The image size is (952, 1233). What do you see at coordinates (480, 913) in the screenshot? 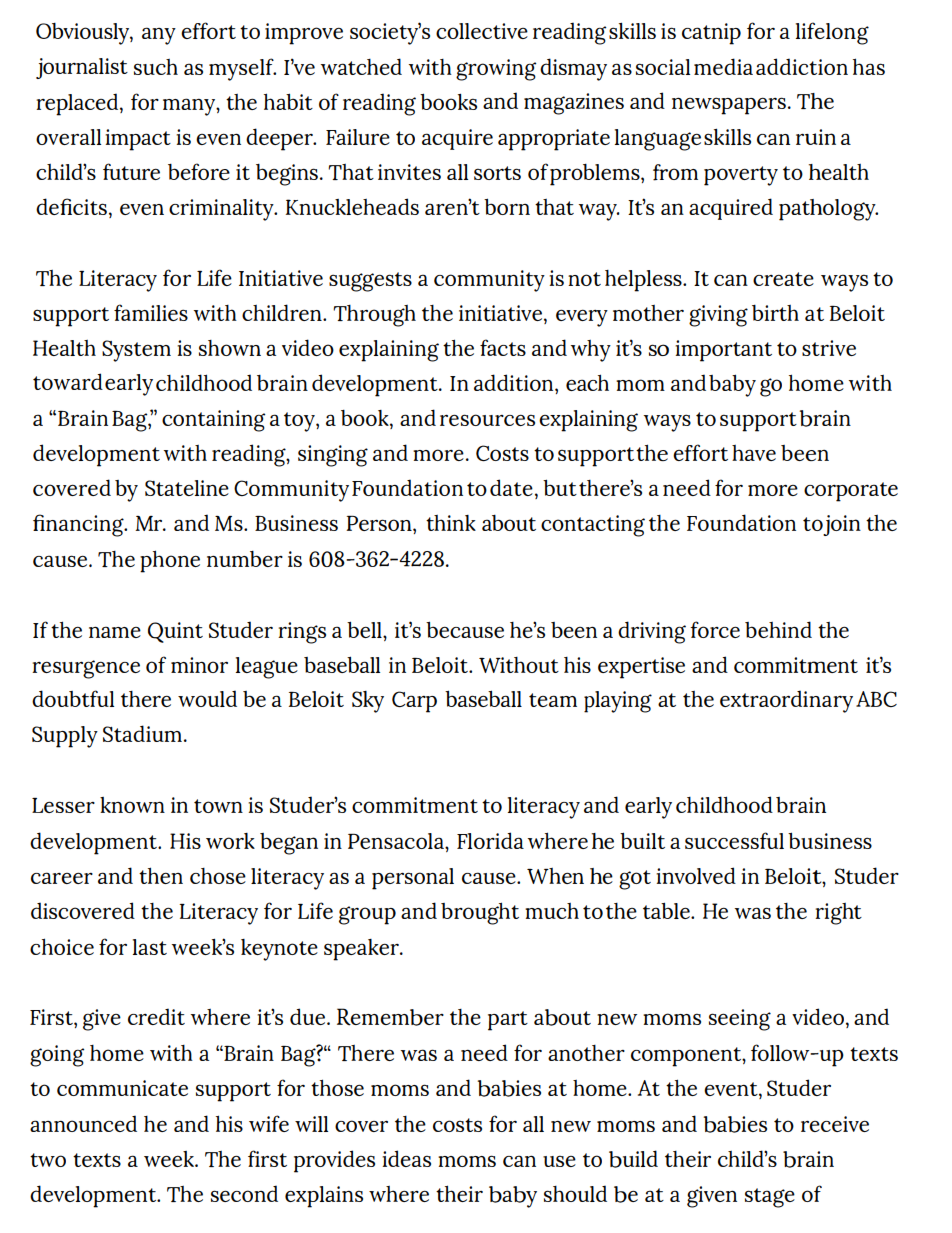
I see `brought` at bounding box center [480, 913].
